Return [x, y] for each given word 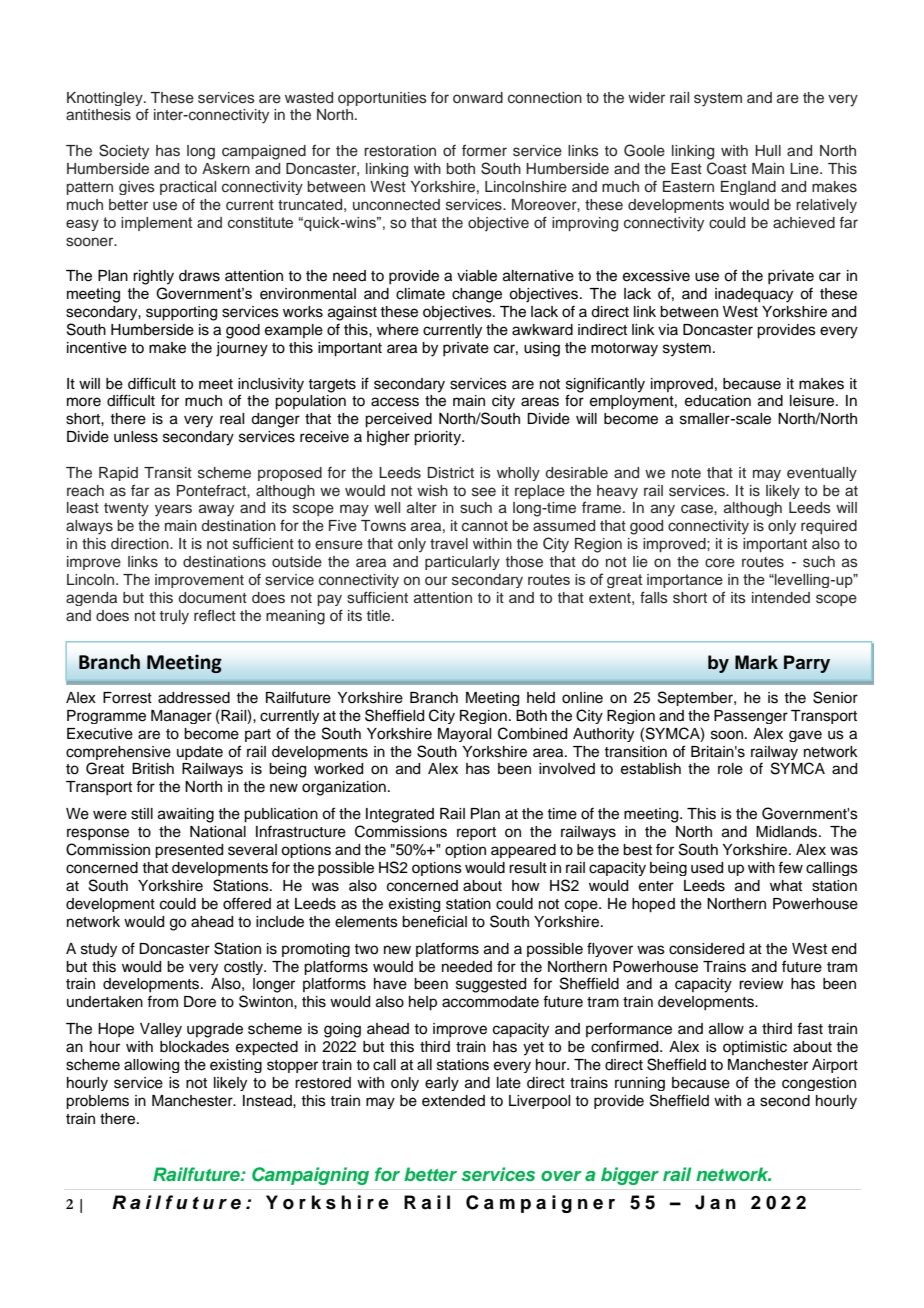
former [484, 150]
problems [97, 1102]
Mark [756, 662]
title [380, 615]
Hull [768, 151]
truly [174, 617]
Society [124, 152]
